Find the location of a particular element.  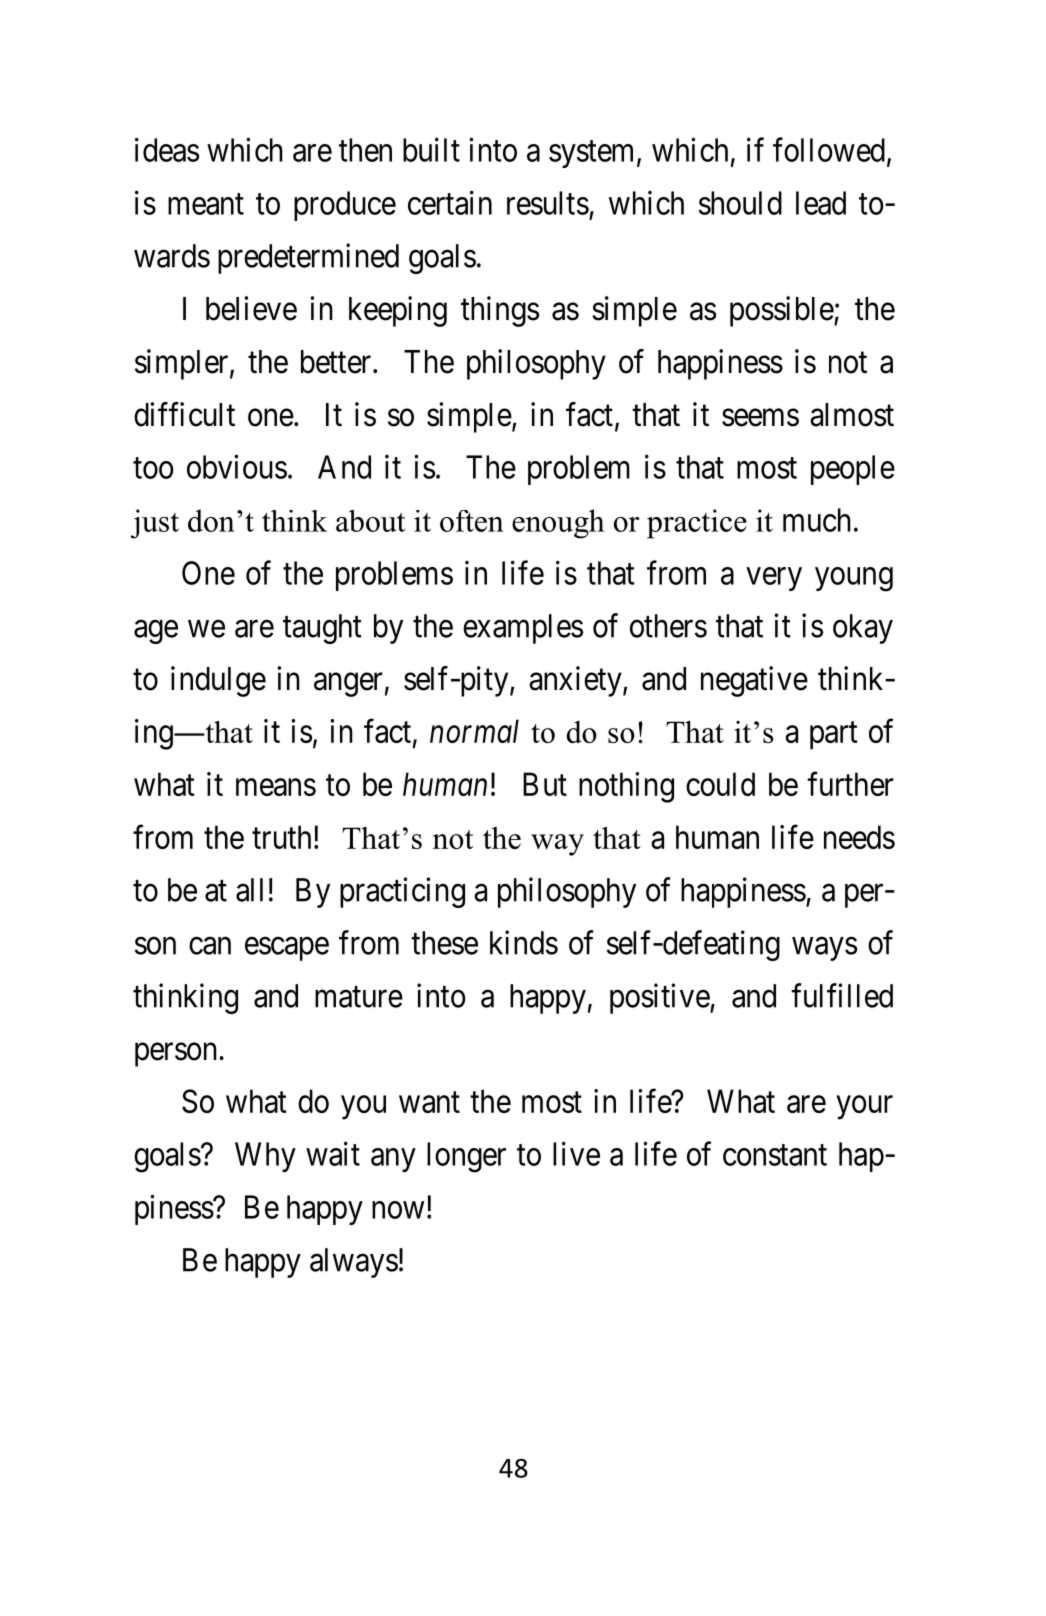

truth is located at coordinates (281, 837).
